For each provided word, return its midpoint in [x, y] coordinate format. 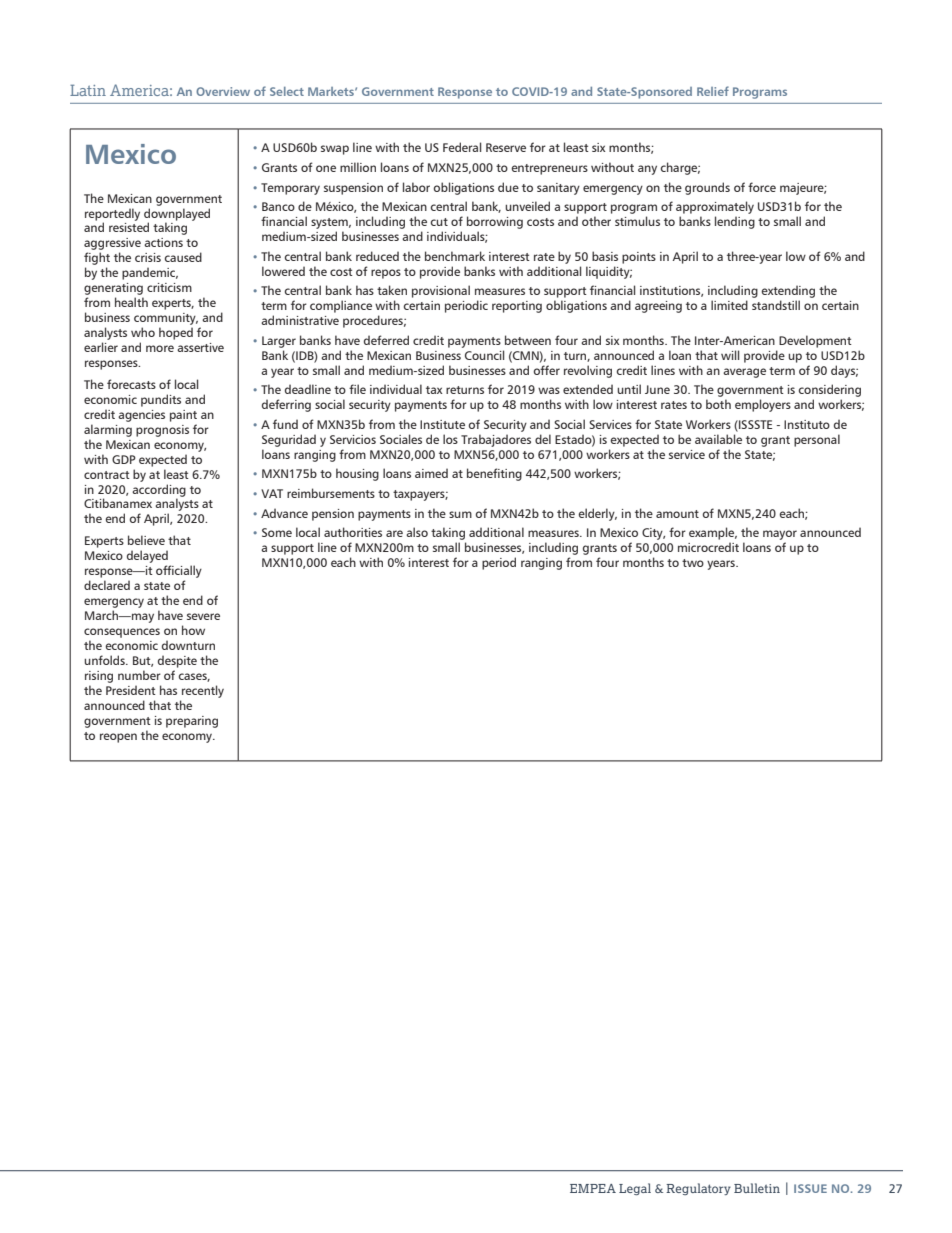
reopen [118, 738]
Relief [713, 91]
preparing [192, 722]
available [718, 439]
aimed [431, 473]
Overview [223, 91]
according [159, 491]
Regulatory [698, 1189]
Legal [635, 1189]
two [693, 563]
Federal [462, 147]
